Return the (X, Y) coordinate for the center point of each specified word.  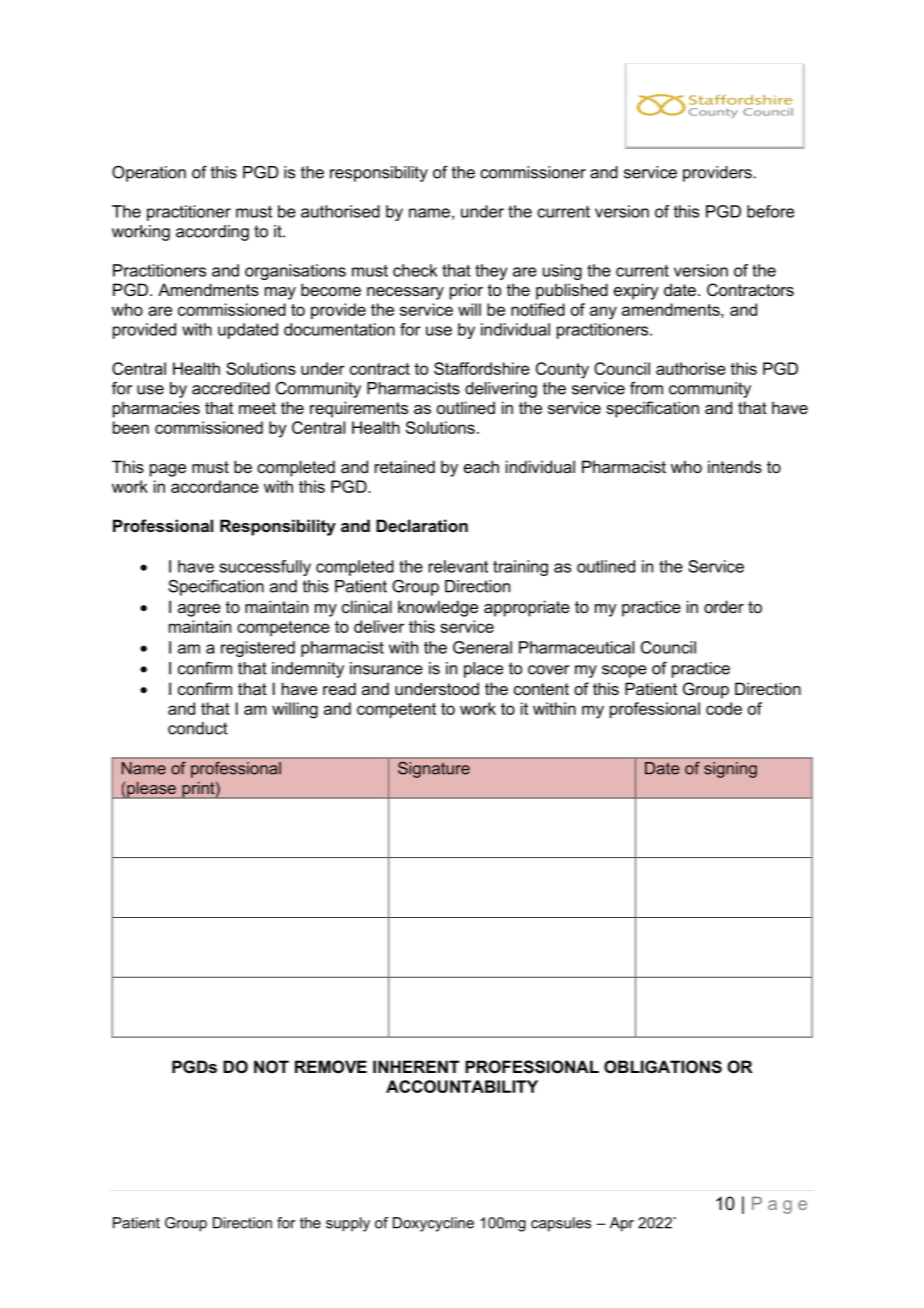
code (724, 708)
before (770, 211)
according (212, 233)
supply (348, 1224)
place (483, 670)
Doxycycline (433, 1224)
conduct (198, 728)
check (415, 270)
